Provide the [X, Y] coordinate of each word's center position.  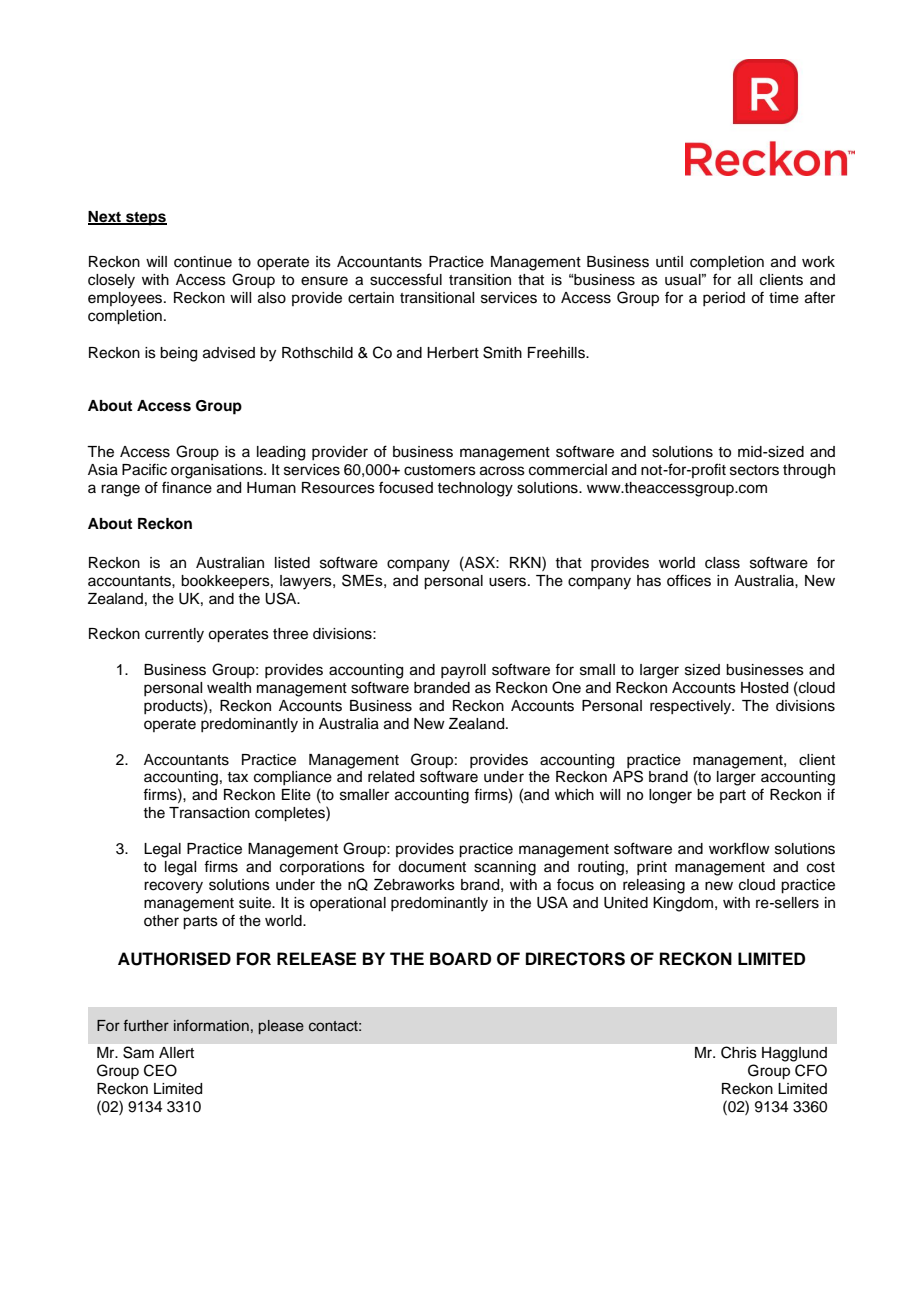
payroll [463, 671]
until [669, 262]
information [211, 1025]
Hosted [764, 688]
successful [406, 279]
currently [174, 635]
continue [203, 262]
